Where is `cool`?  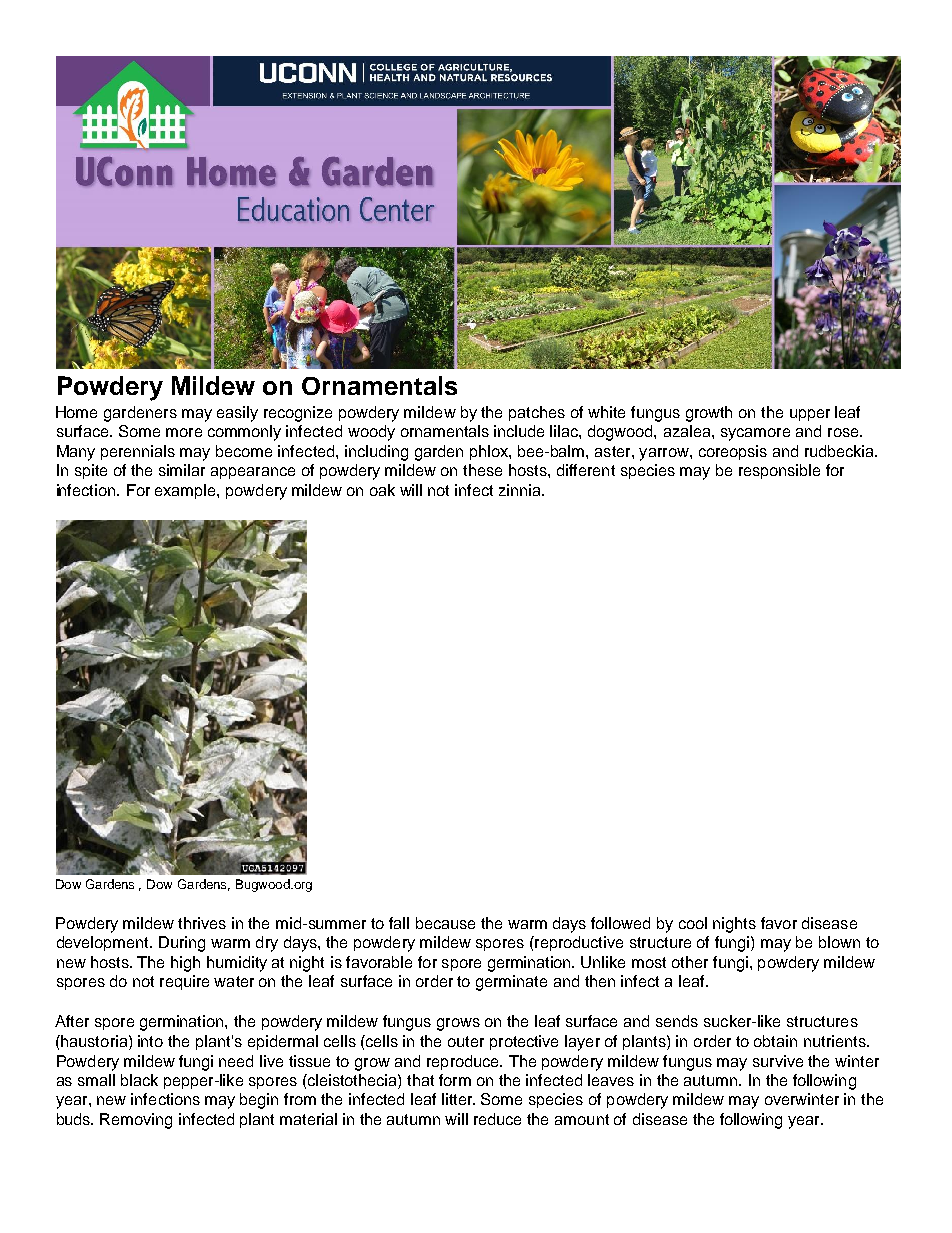 cool is located at coordinates (693, 923).
